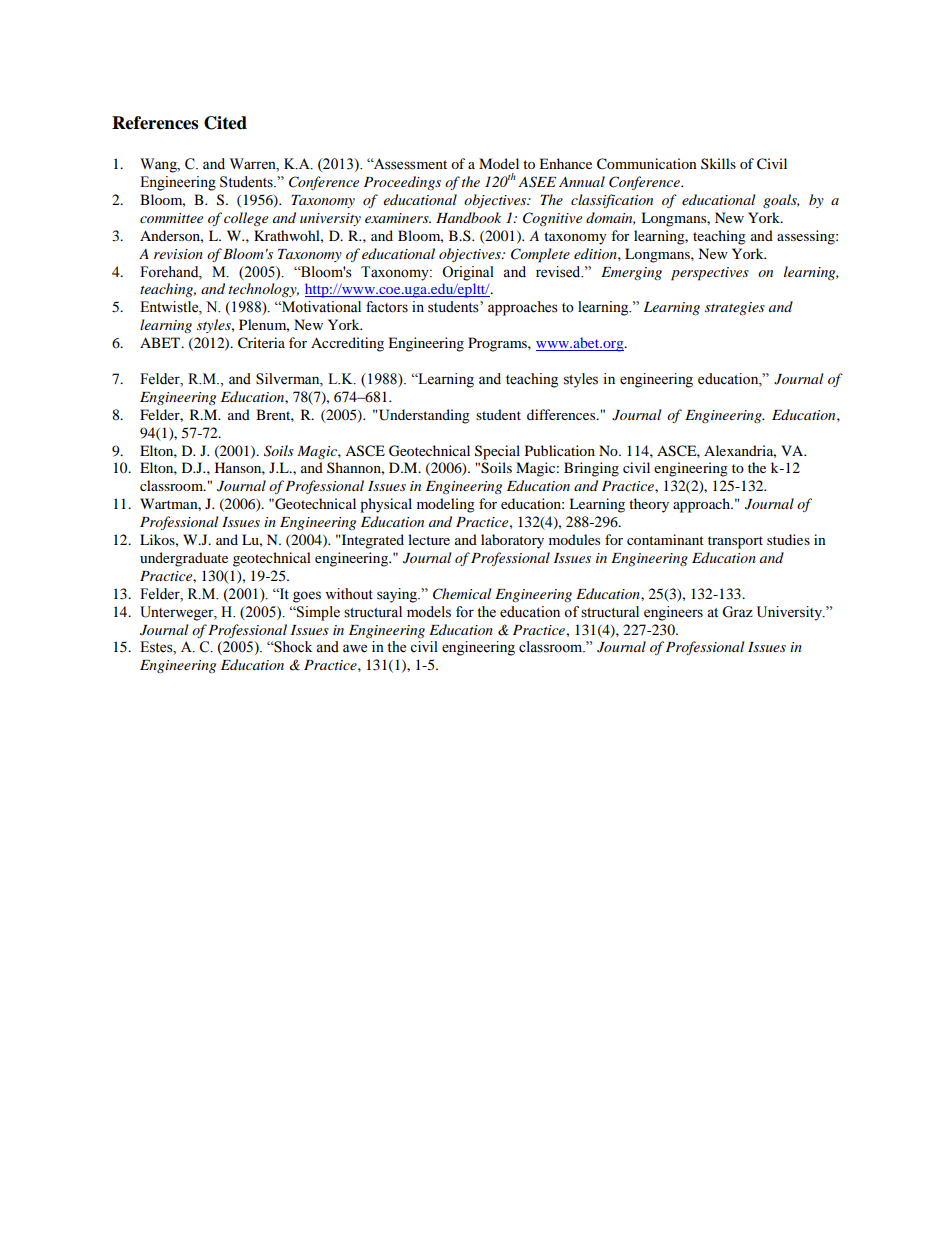  Describe the element at coordinates (737, 612) in the page. I see `Graz` at that location.
